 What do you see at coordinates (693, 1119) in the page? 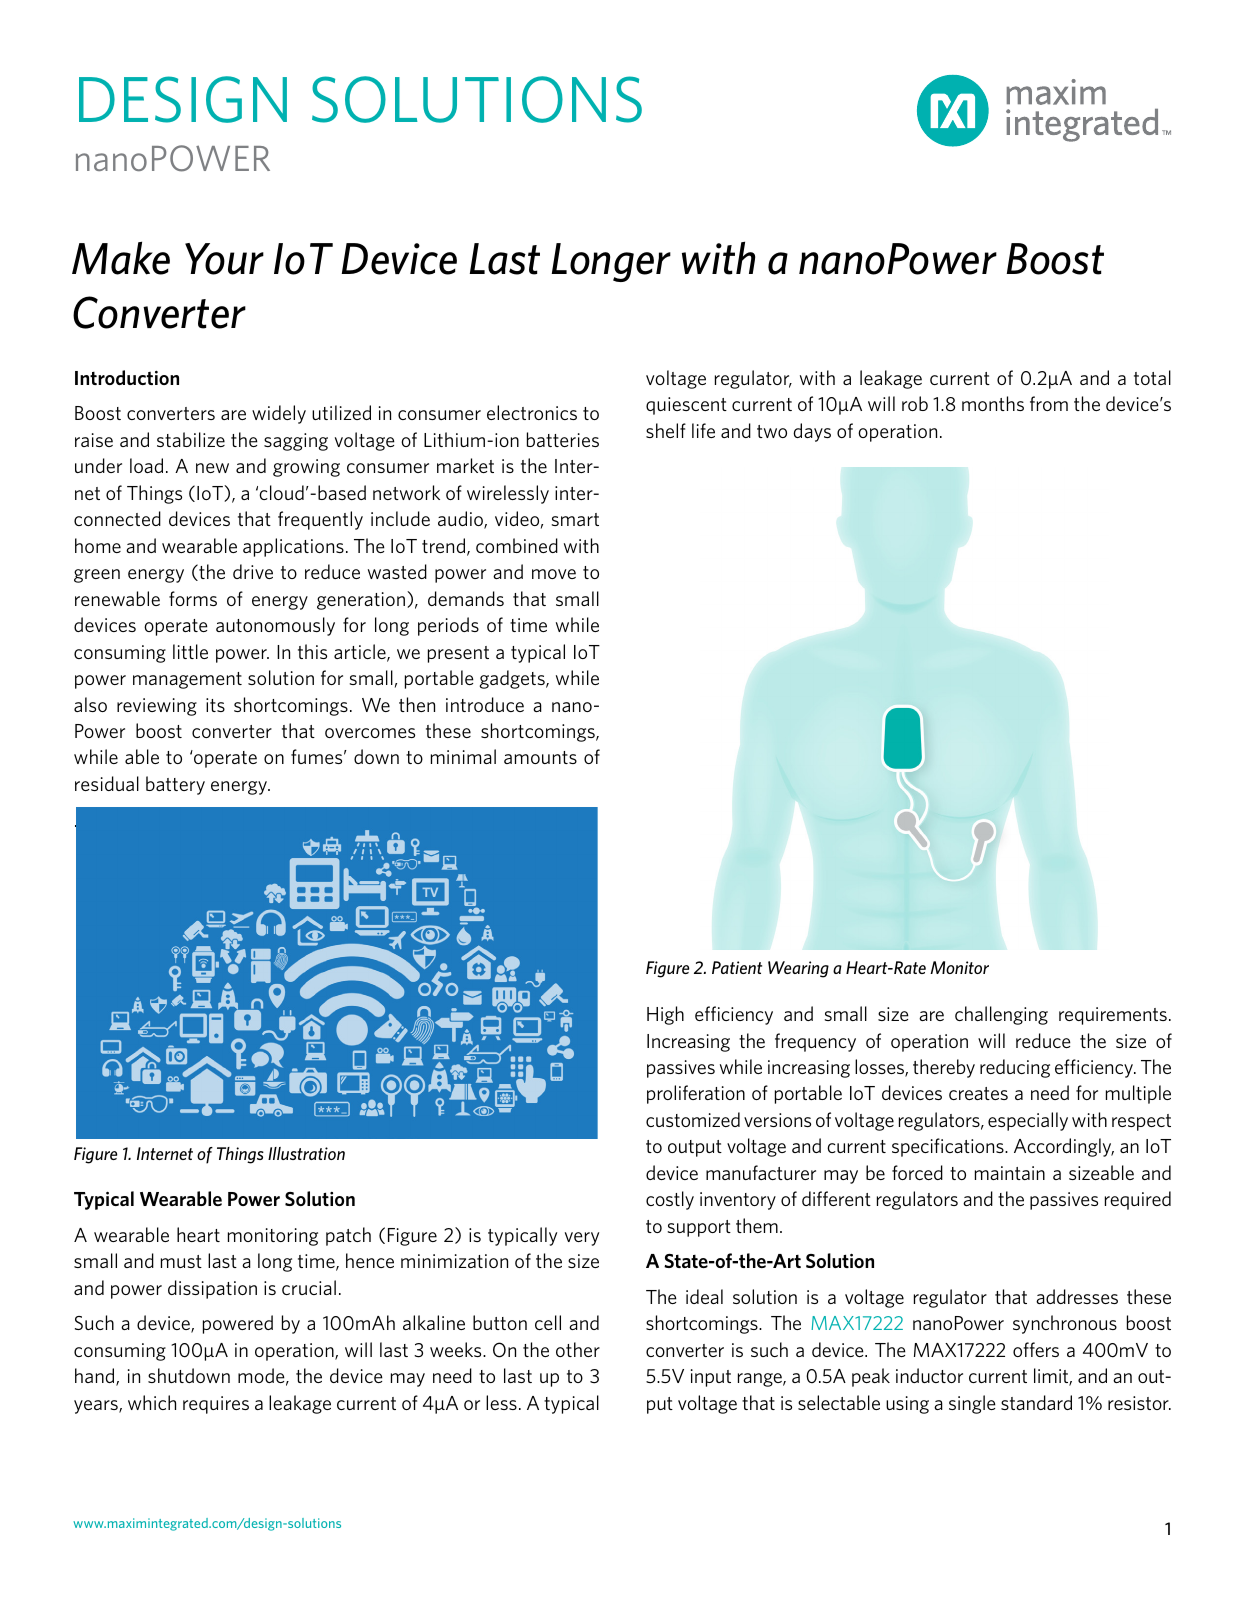
I see `customized` at bounding box center [693, 1119].
